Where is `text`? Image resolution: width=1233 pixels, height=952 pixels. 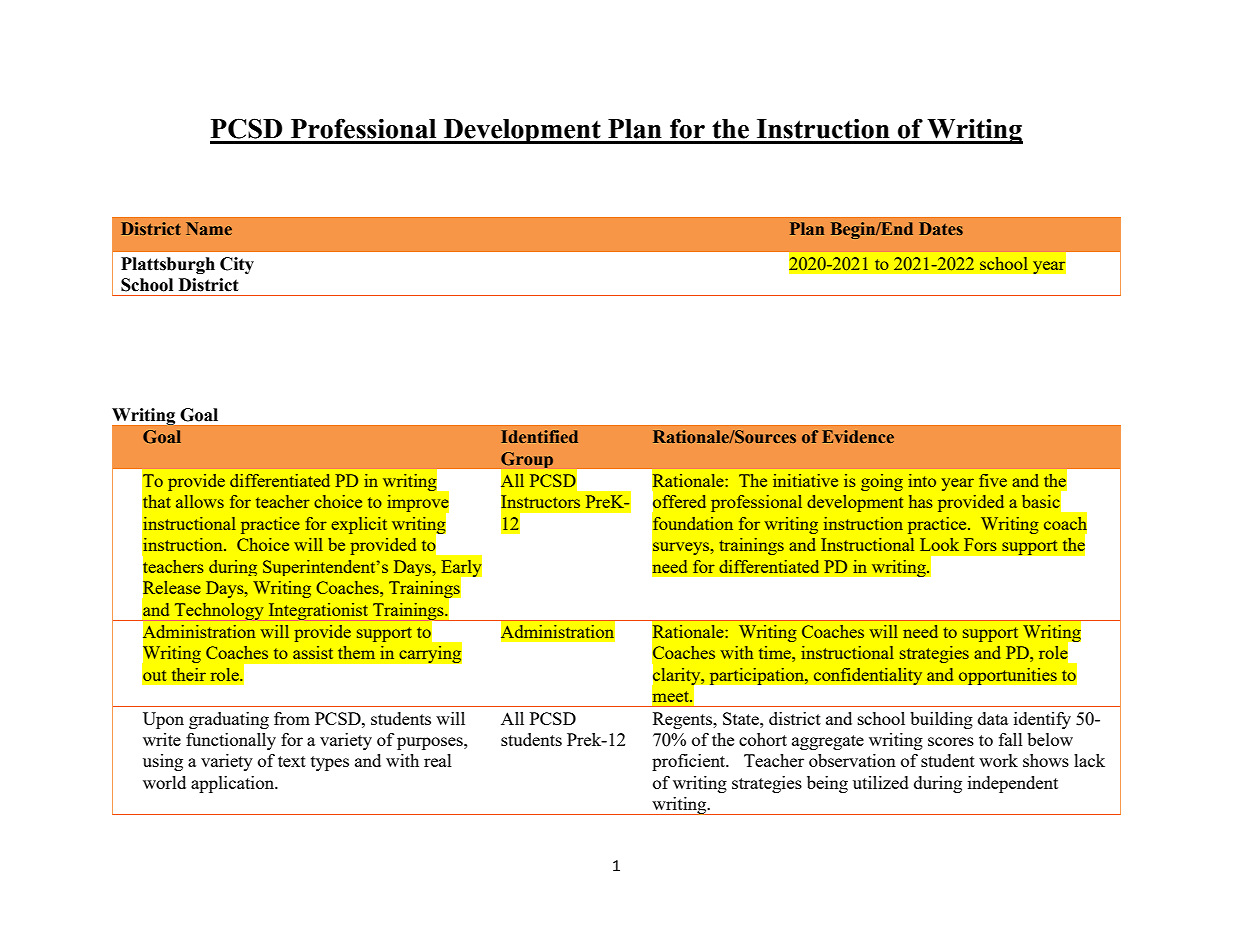 text is located at coordinates (292, 761).
